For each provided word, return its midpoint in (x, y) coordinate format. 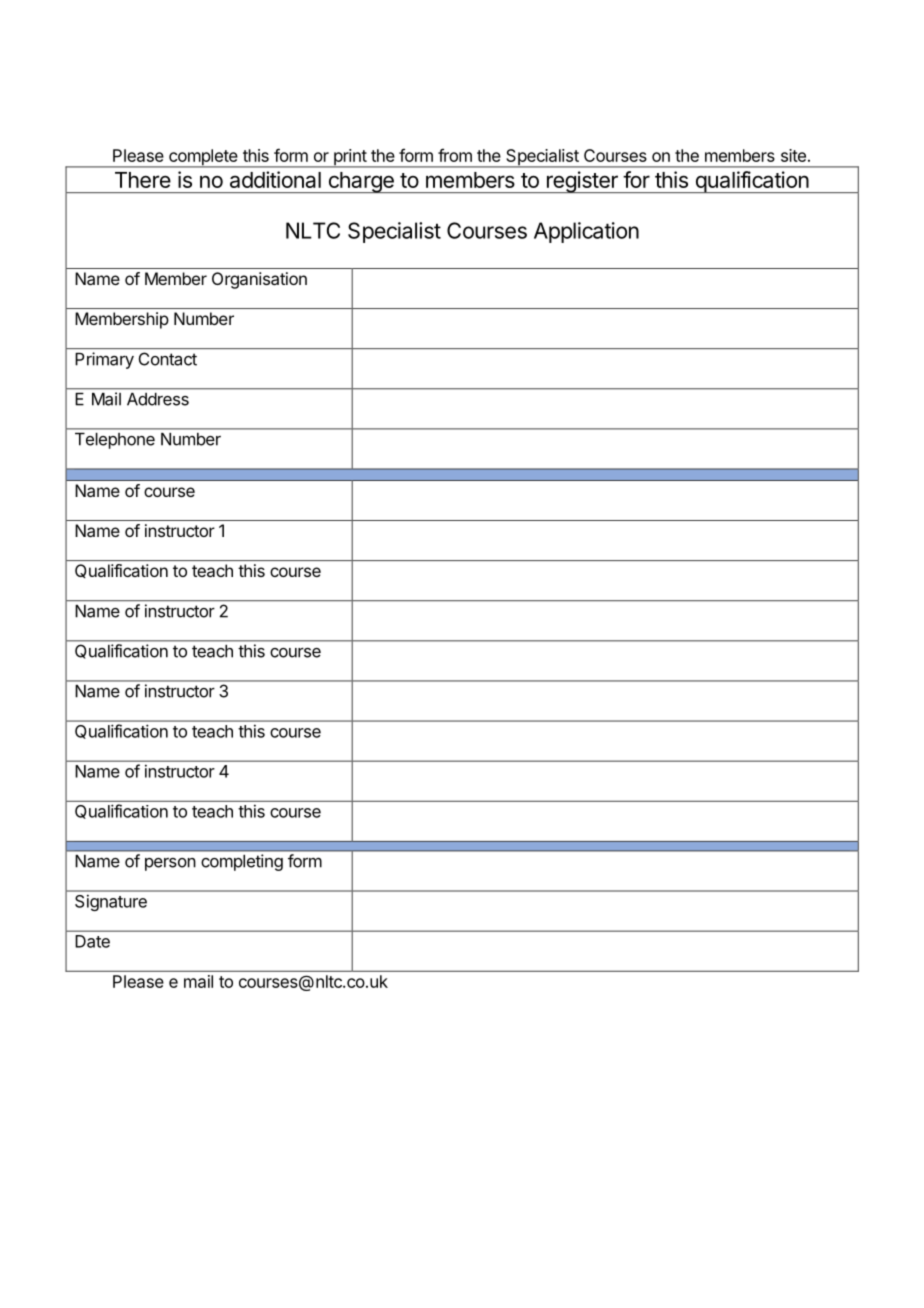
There (143, 180)
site (793, 155)
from (455, 155)
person (170, 864)
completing (242, 862)
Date (92, 941)
